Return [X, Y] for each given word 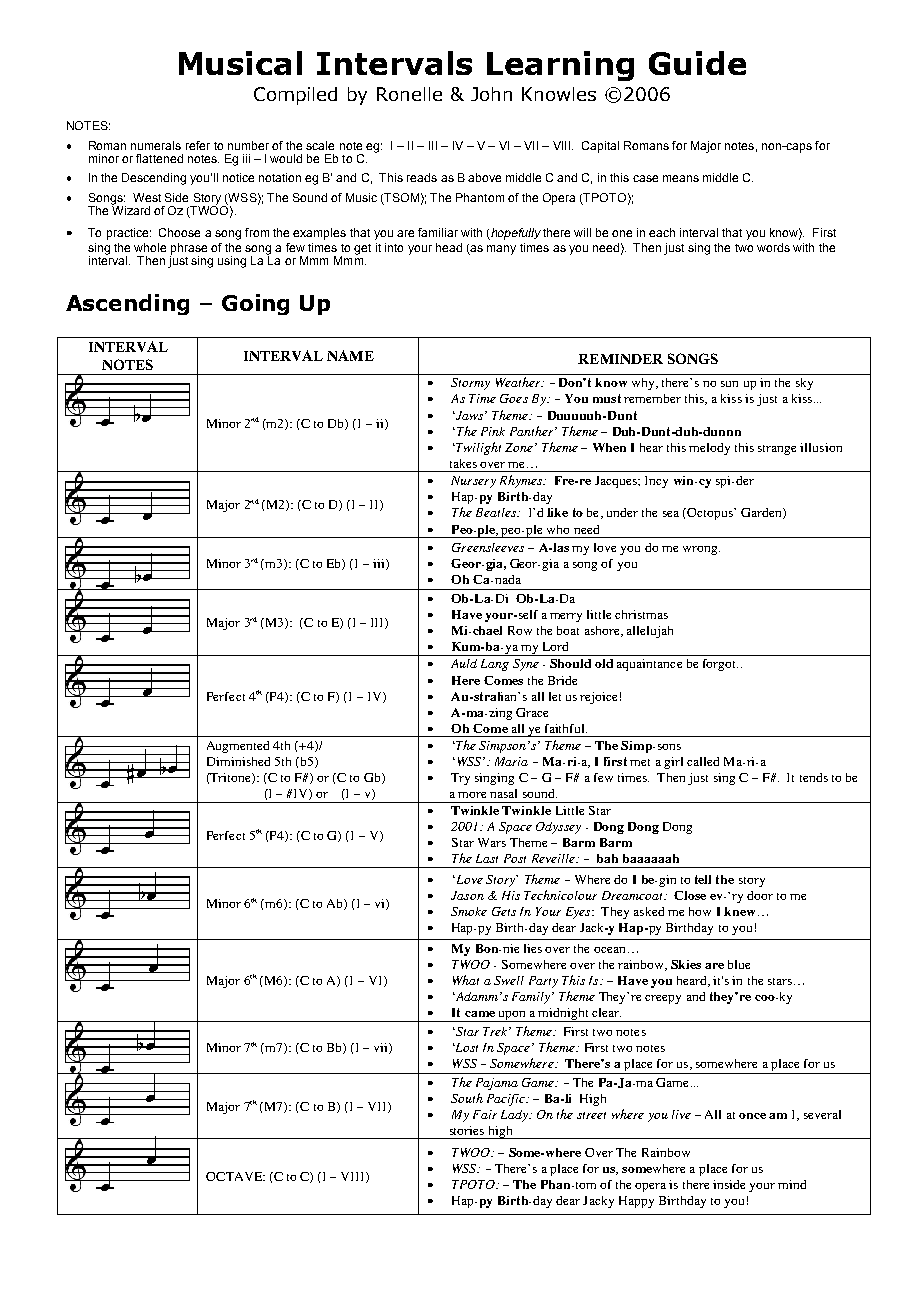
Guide [697, 63]
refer [198, 145]
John [491, 94]
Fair [485, 1114]
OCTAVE [235, 1176]
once [752, 1116]
